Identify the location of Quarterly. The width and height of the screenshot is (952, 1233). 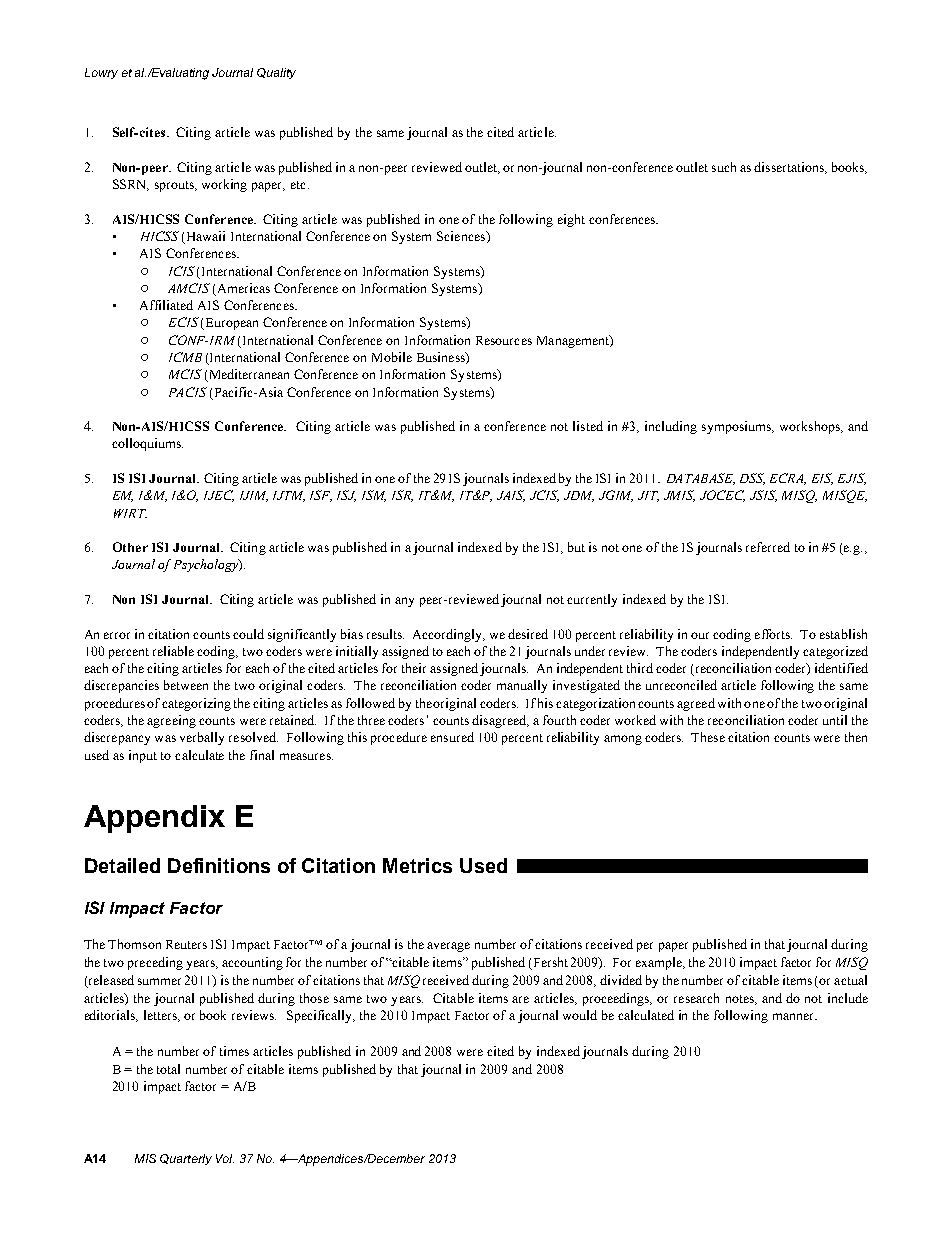
(186, 1159).
